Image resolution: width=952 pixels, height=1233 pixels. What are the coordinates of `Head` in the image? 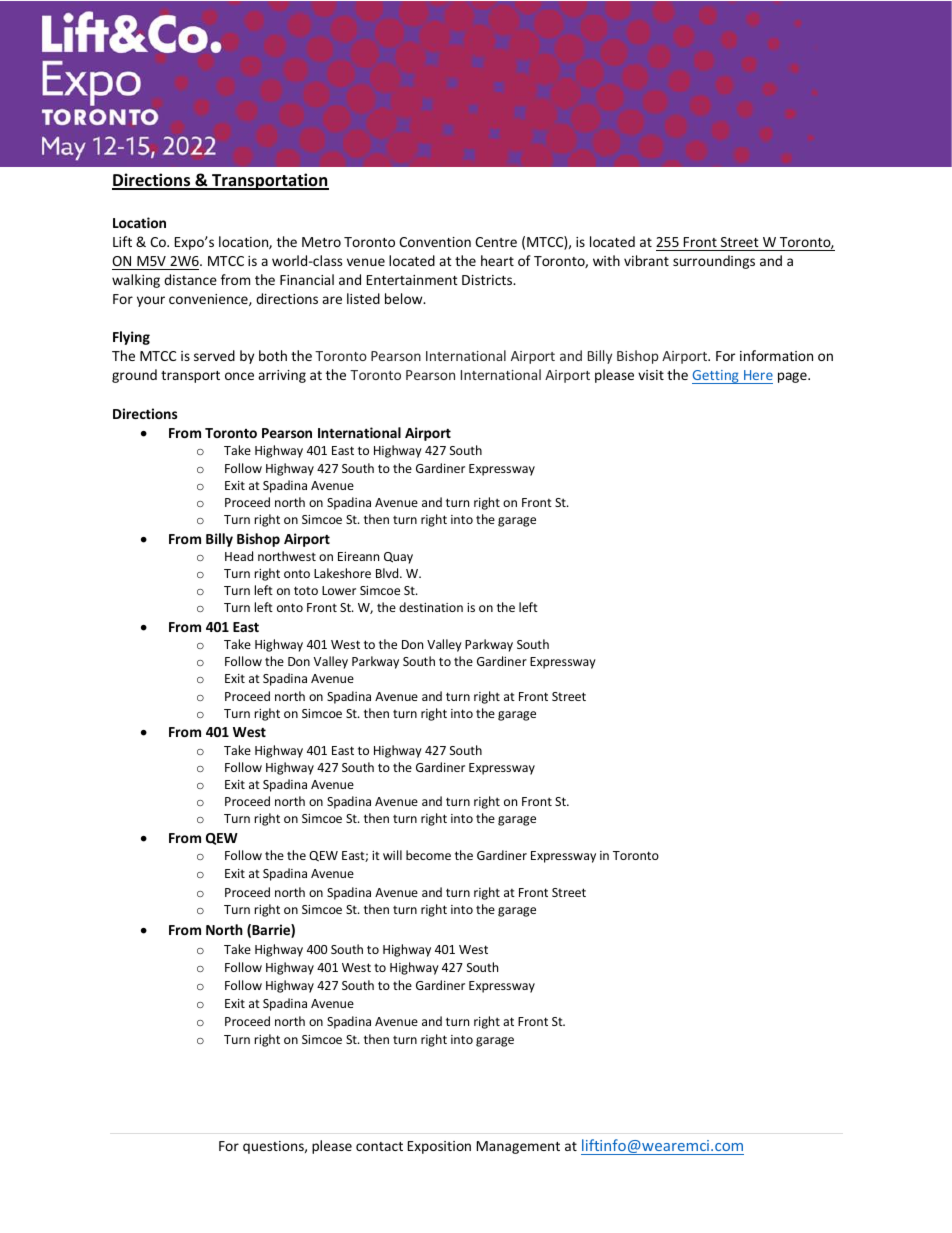 It's located at (239, 556).
